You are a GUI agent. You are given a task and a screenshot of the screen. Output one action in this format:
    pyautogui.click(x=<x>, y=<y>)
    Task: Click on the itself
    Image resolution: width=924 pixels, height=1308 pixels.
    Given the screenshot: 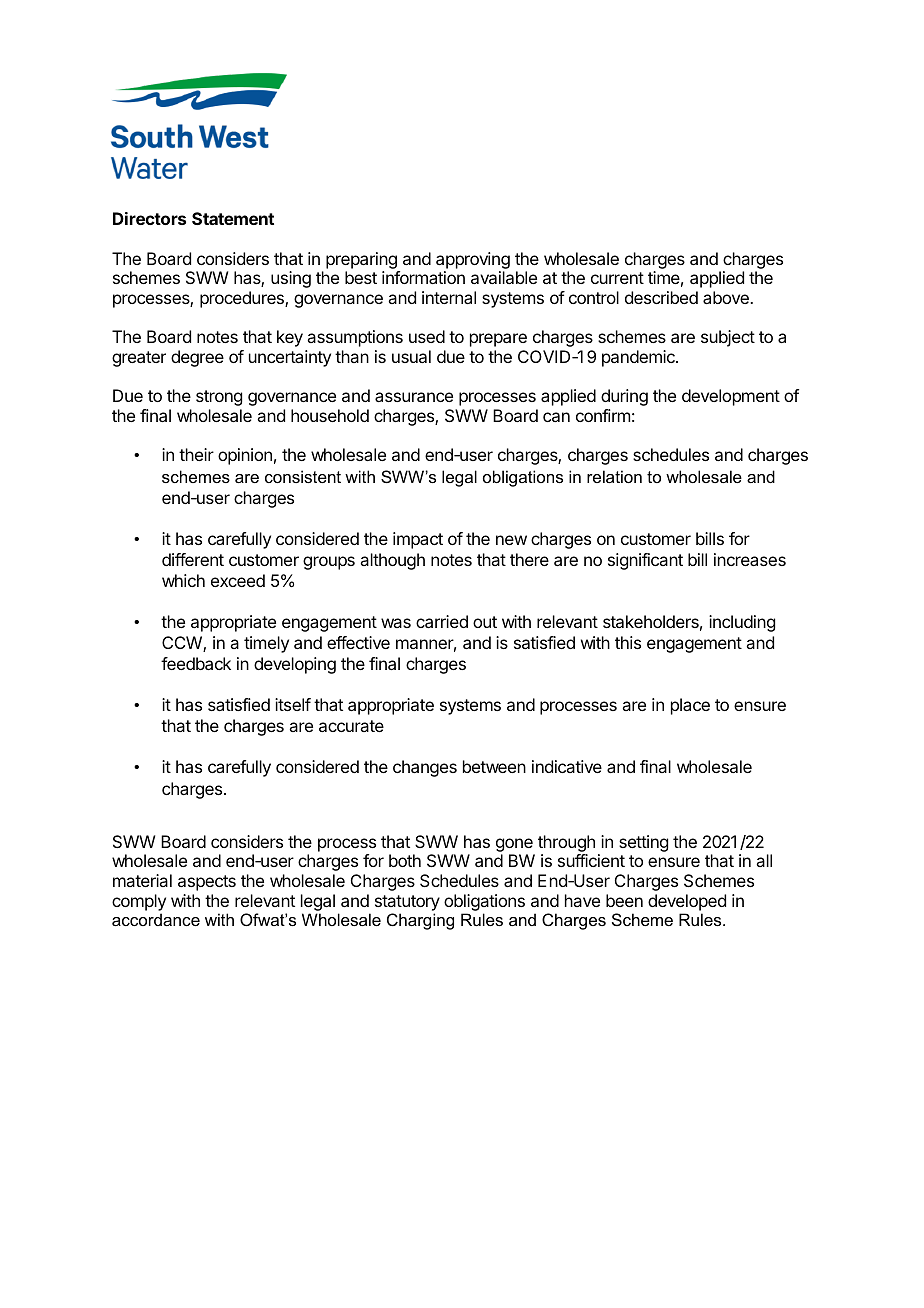 What is the action you would take?
    pyautogui.click(x=293, y=704)
